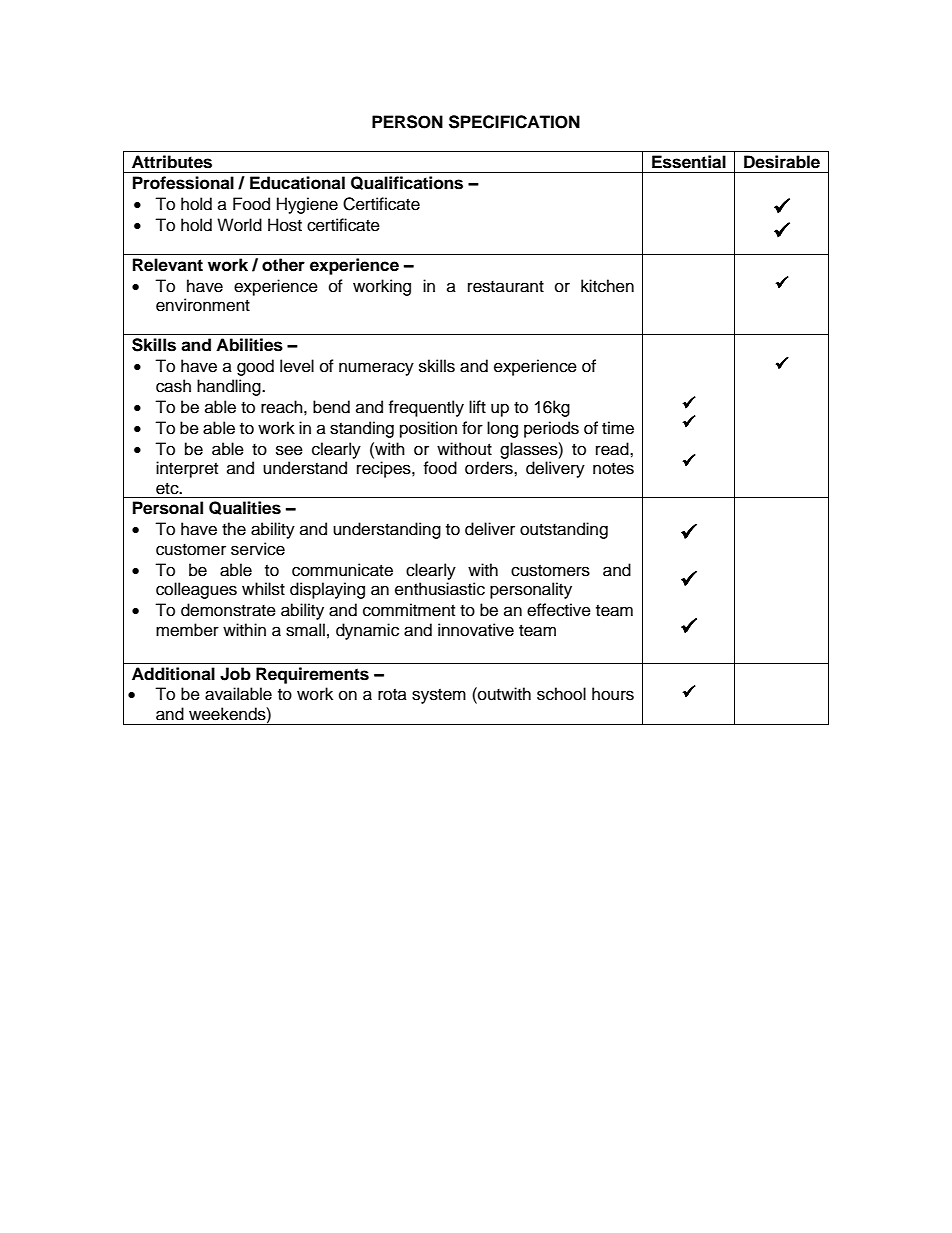 Image resolution: width=952 pixels, height=1233 pixels. Describe the element at coordinates (385, 469) in the document. I see `recipes` at that location.
